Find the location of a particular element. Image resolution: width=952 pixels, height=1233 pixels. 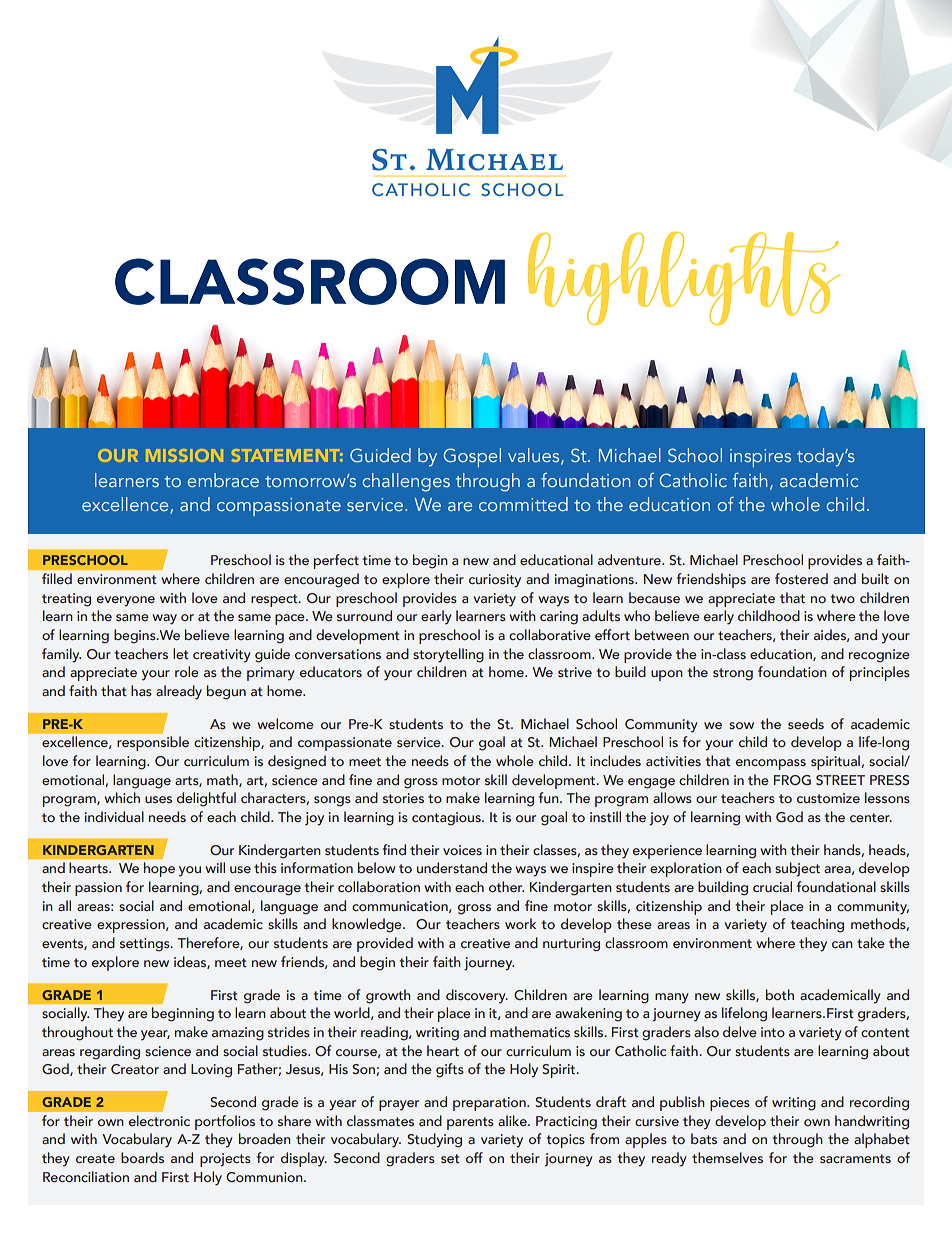

themselves is located at coordinates (727, 1157).
